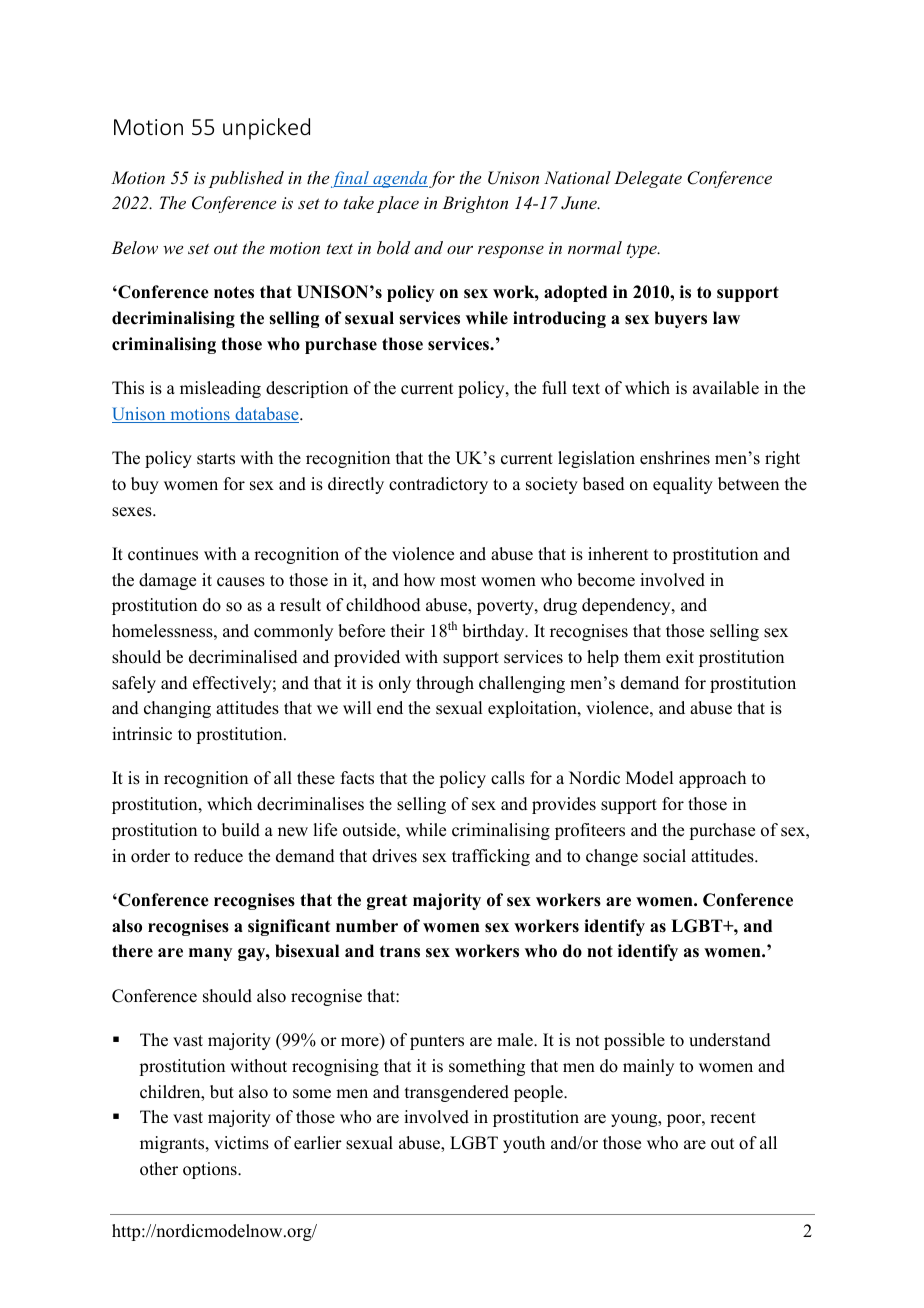  What do you see at coordinates (680, 657) in the document?
I see `exit` at bounding box center [680, 657].
